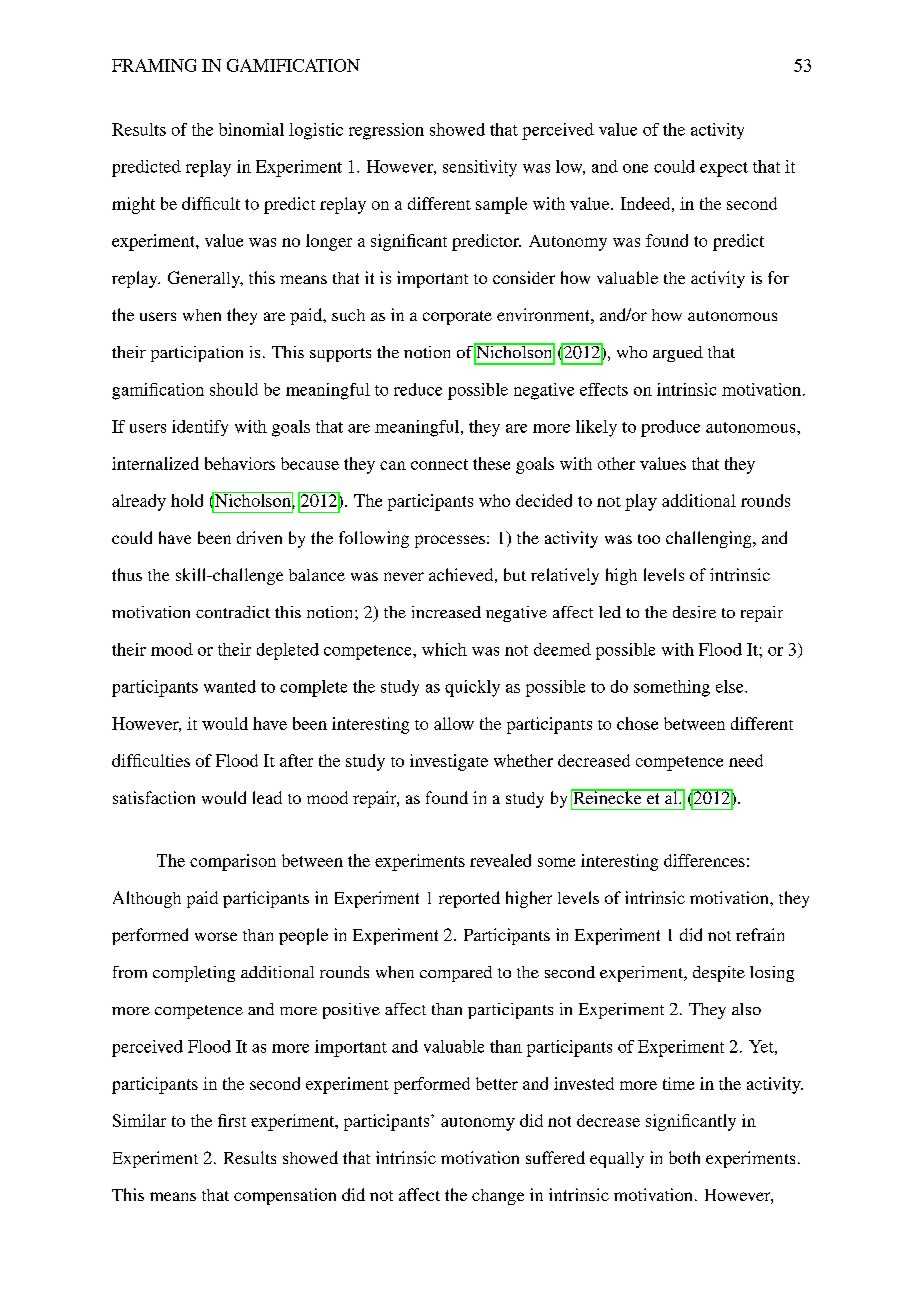 Image resolution: width=924 pixels, height=1308 pixels. I want to click on expect, so click(724, 169).
